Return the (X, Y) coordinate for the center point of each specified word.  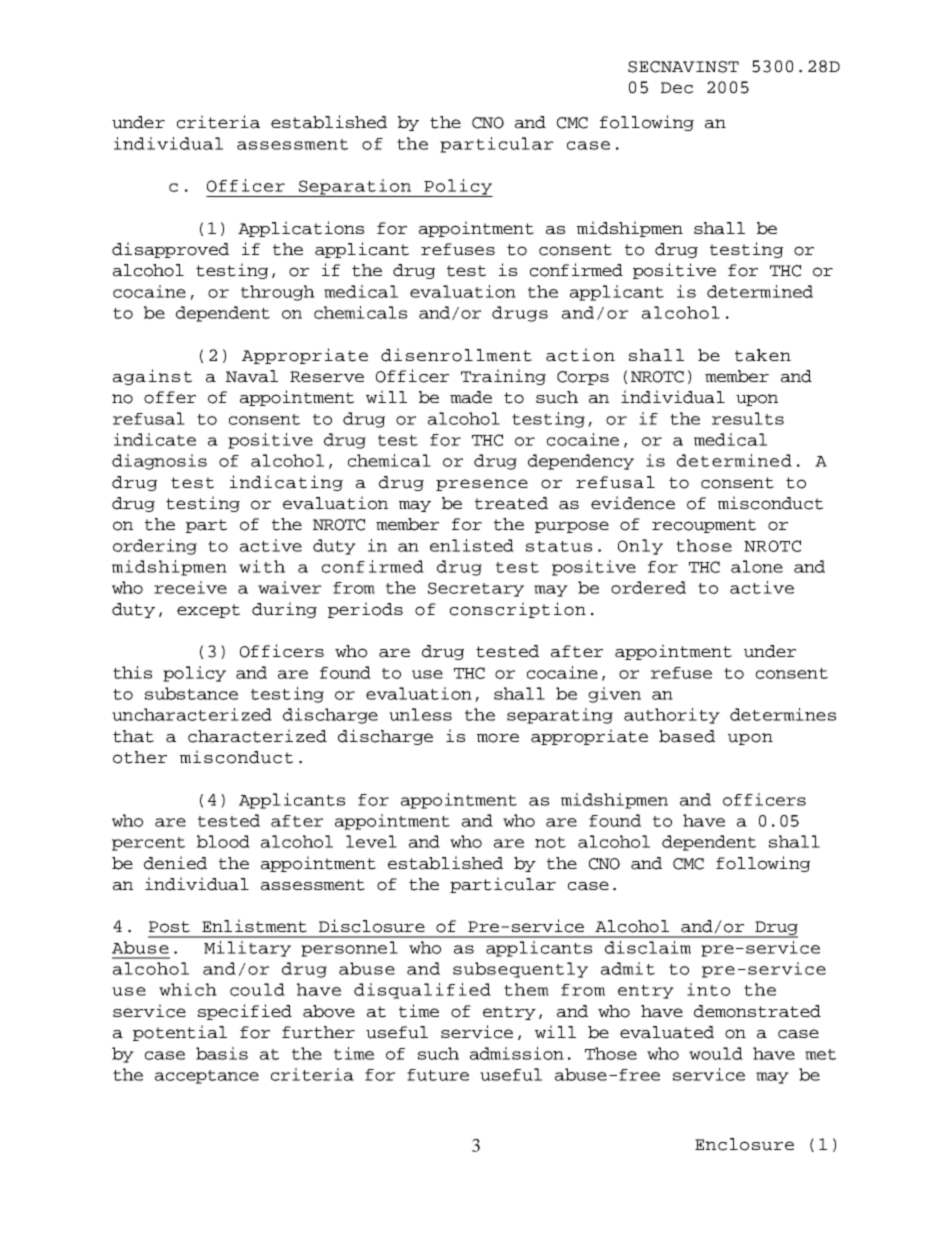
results (748, 418)
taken (763, 355)
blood (223, 841)
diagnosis (159, 462)
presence (482, 485)
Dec (677, 88)
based (687, 736)
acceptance (207, 1077)
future (438, 1075)
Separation (355, 188)
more (498, 738)
